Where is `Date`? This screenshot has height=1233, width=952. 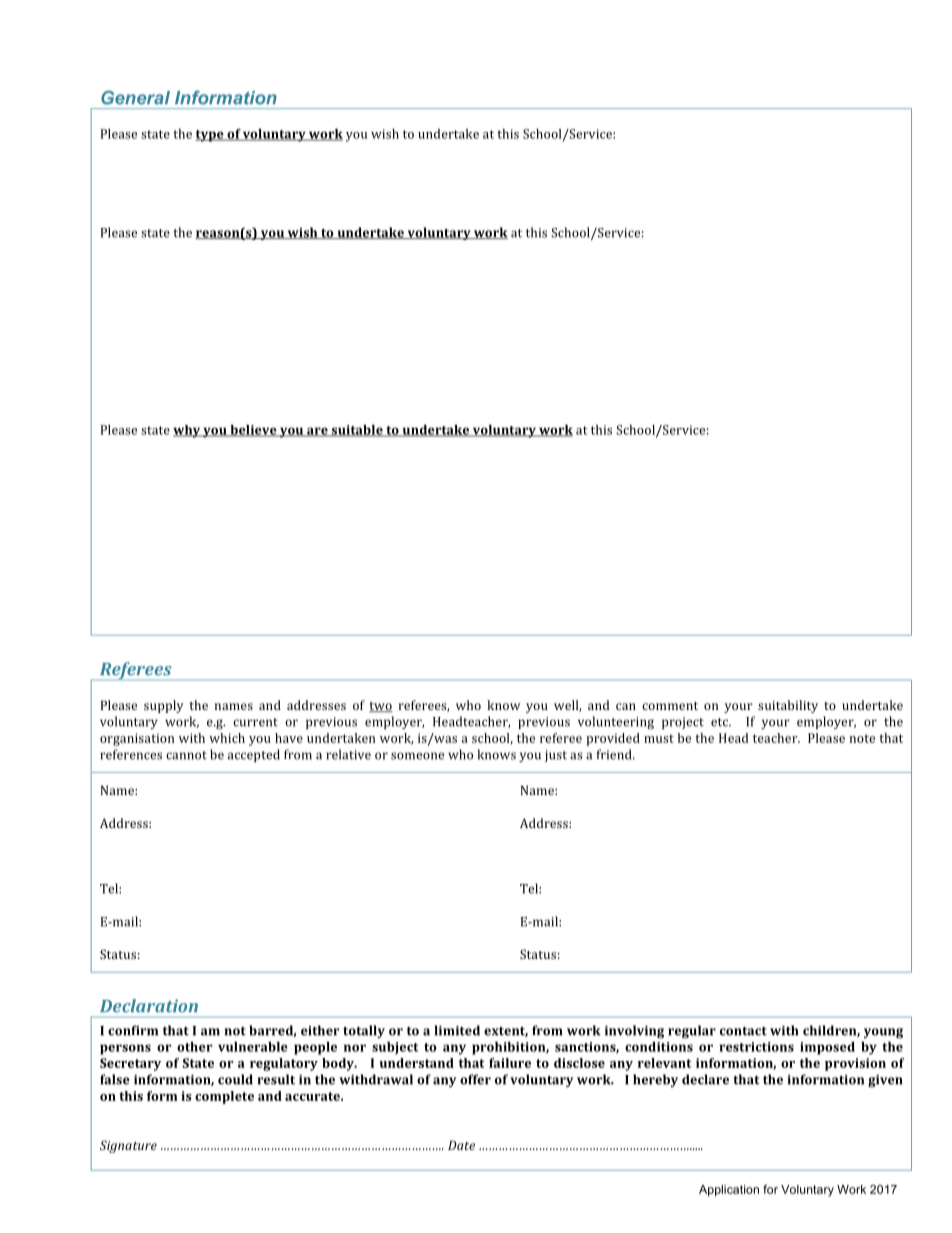 Date is located at coordinates (461, 1145).
